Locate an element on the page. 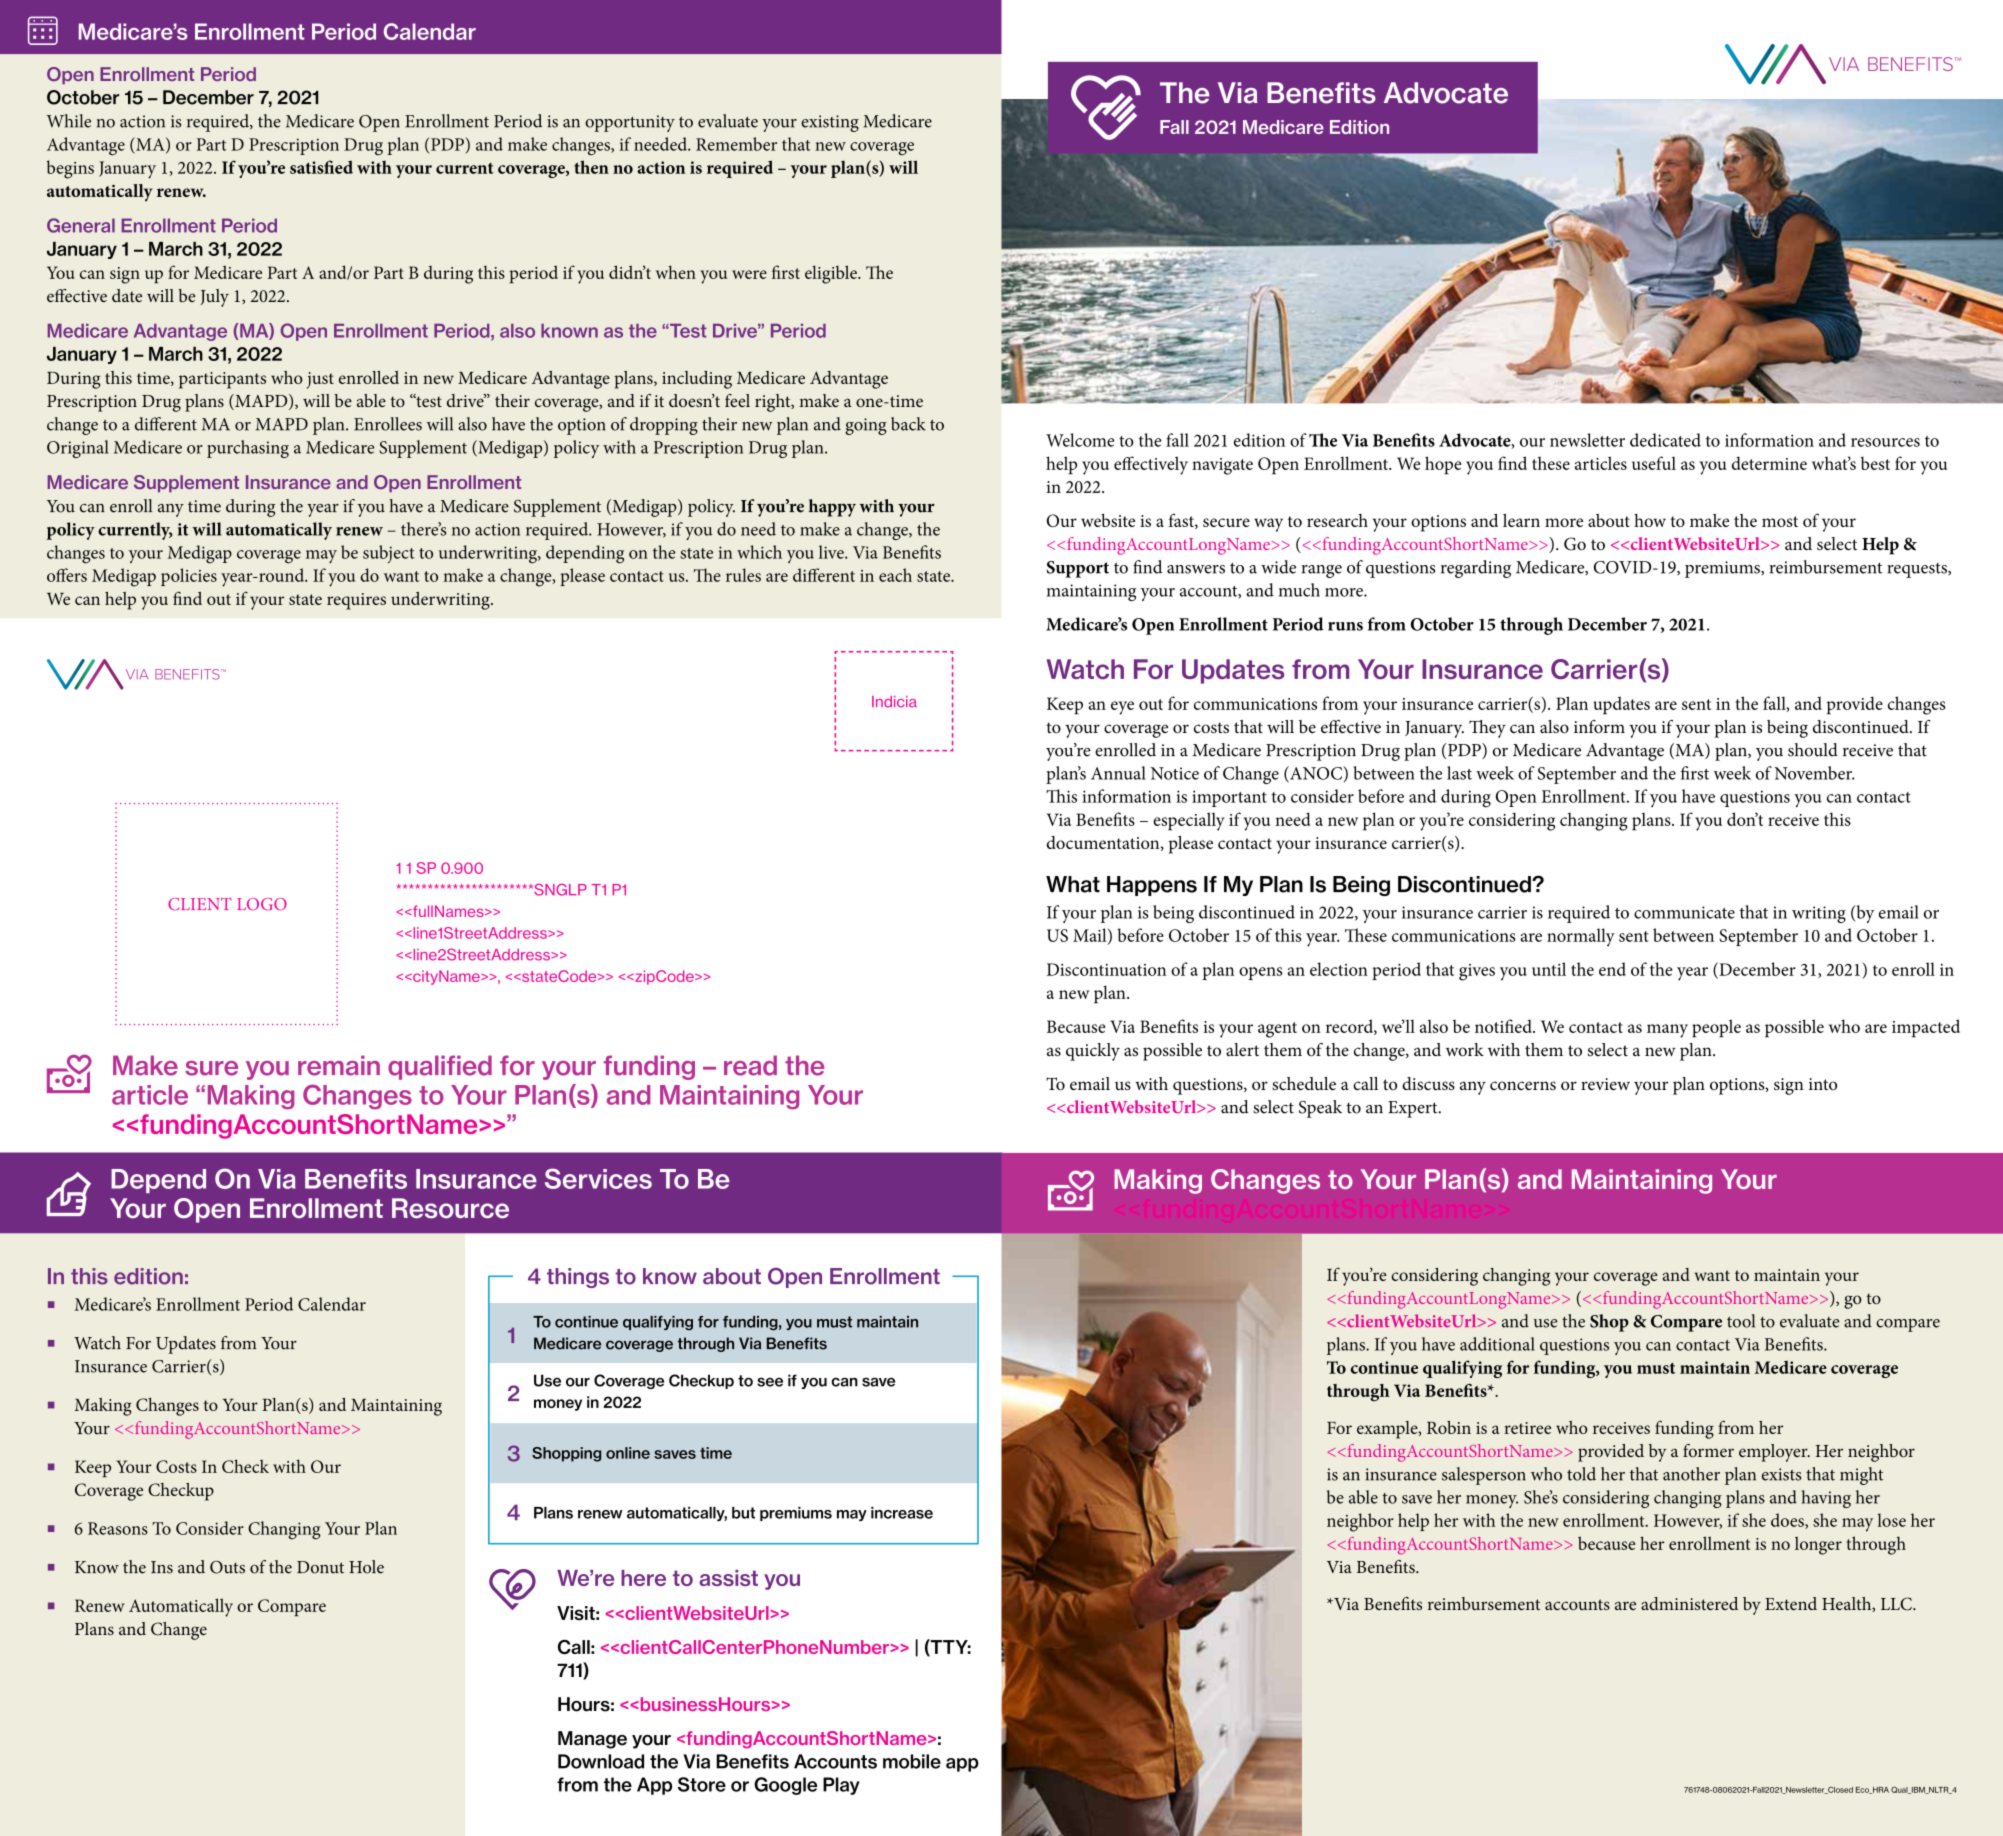 This document has height=1836, width=2003. Manage is located at coordinates (592, 1740).
